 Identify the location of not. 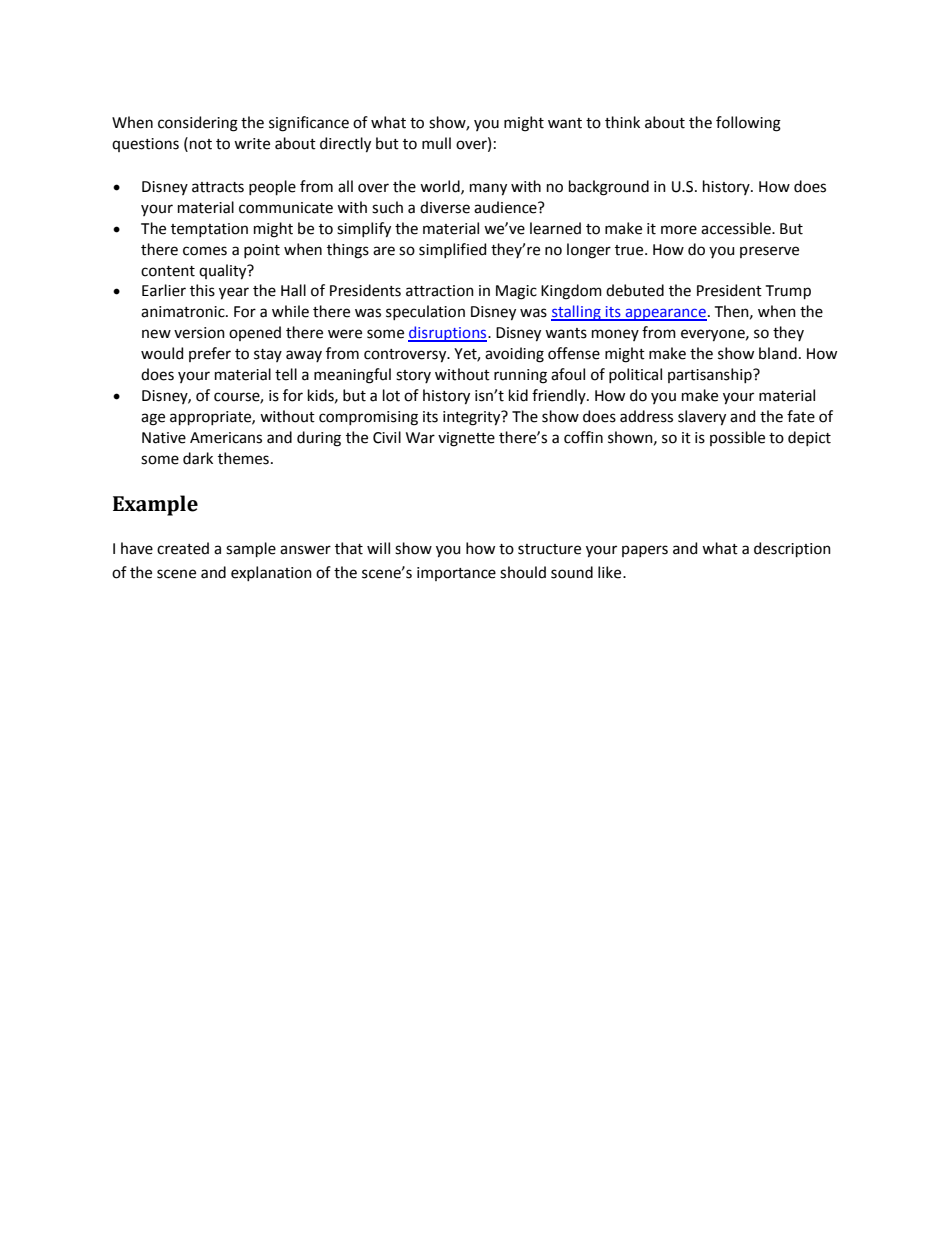
(201, 144).
